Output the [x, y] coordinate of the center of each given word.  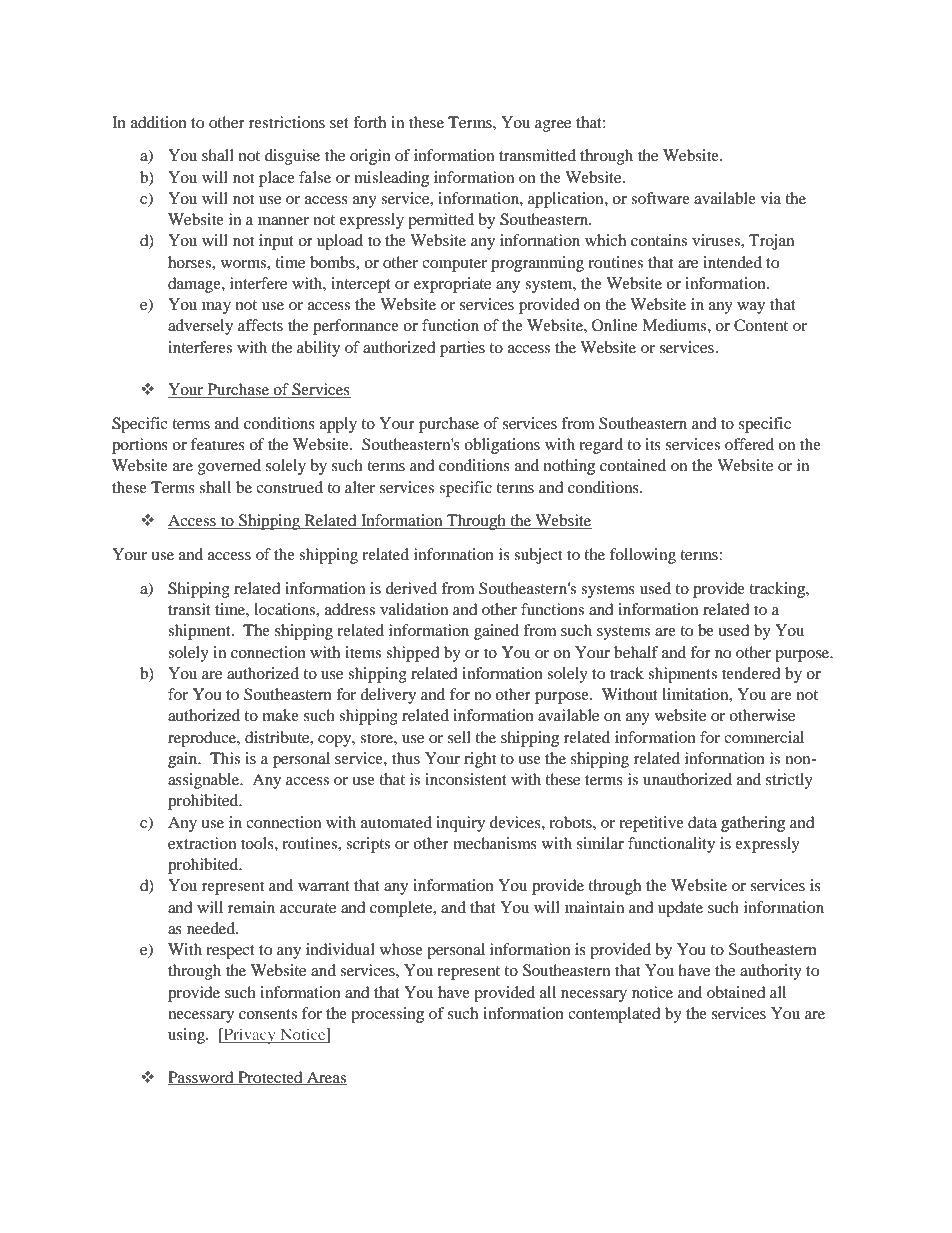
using [187, 1036]
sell [459, 737]
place [277, 179]
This [225, 758]
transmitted [537, 155]
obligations [502, 446]
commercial [764, 737]
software [660, 198]
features [218, 444]
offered [749, 444]
